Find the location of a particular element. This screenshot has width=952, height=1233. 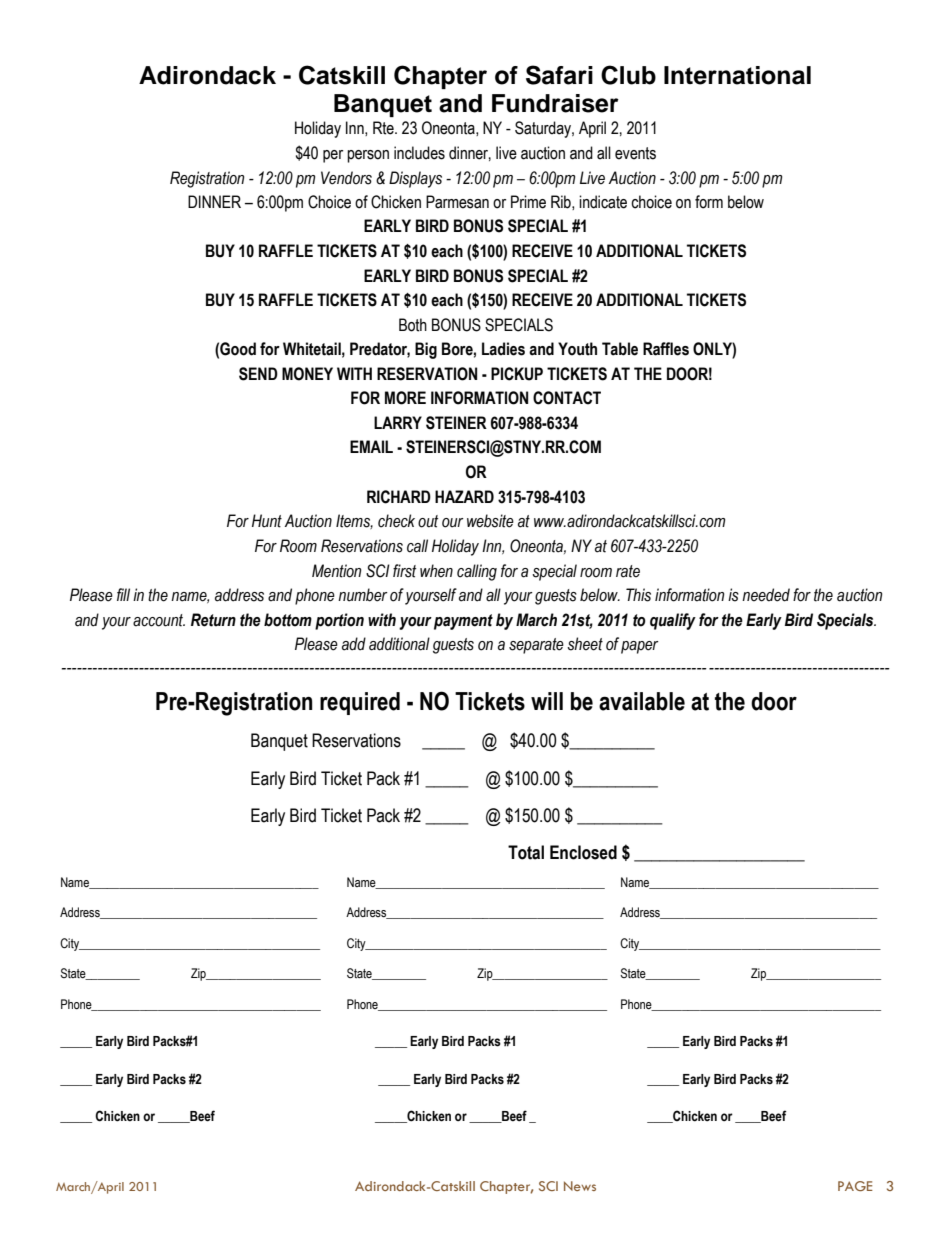

International is located at coordinates (737, 75).
